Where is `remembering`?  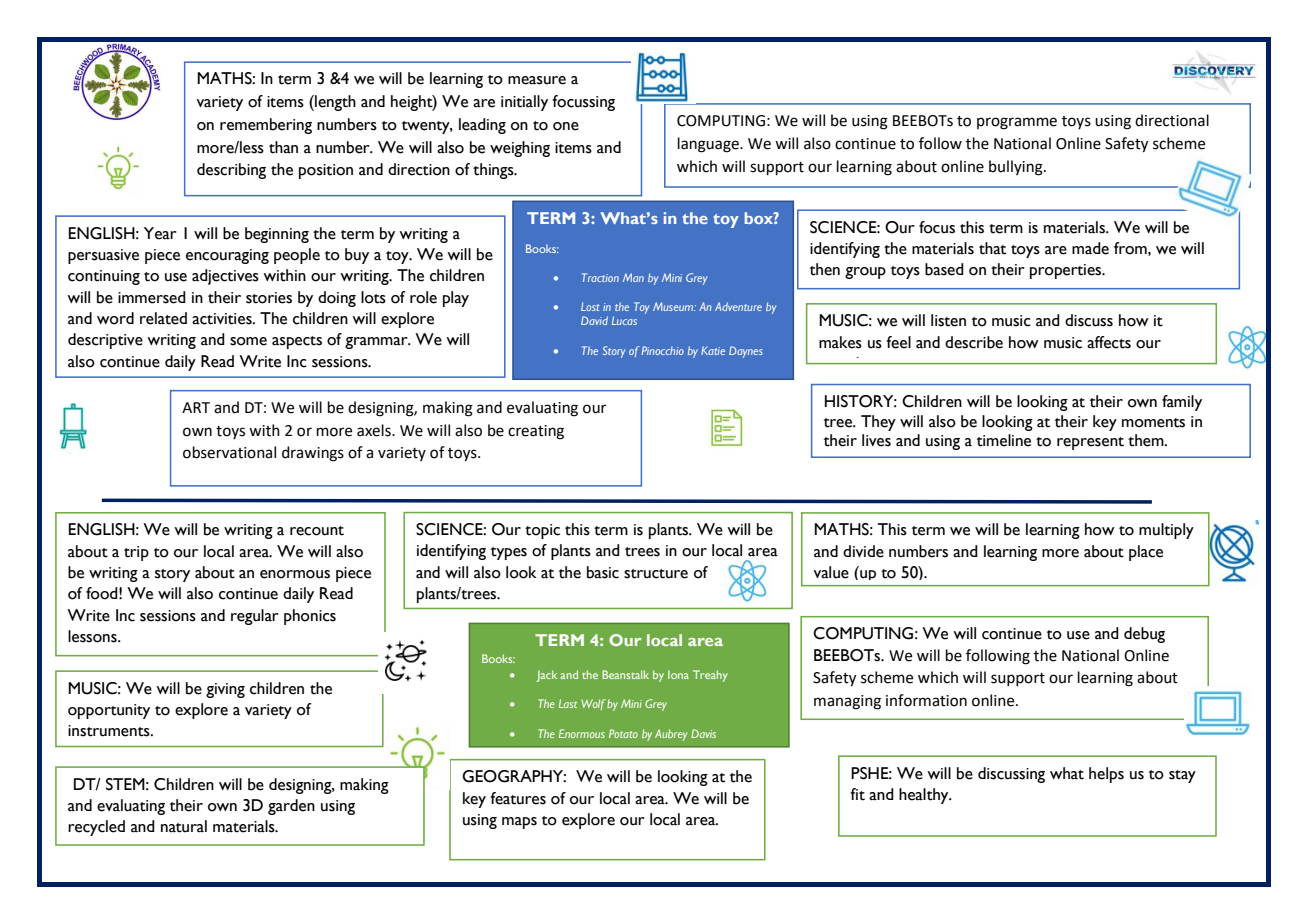 remembering is located at coordinates (266, 126).
